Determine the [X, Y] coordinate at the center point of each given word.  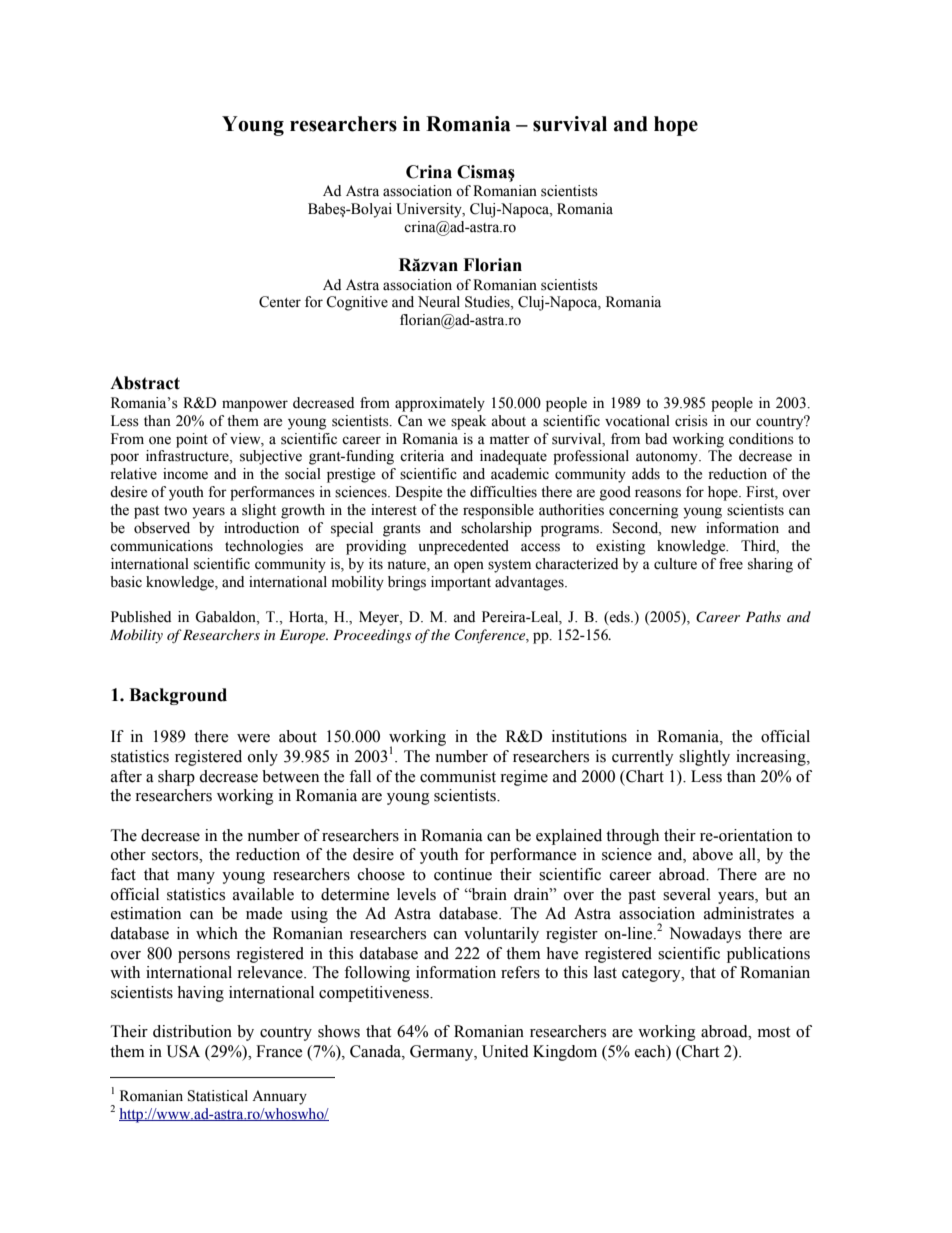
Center [280, 302]
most [774, 1032]
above [713, 854]
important [461, 583]
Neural [439, 302]
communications [161, 546]
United [505, 1051]
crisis [691, 421]
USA [183, 1051]
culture [675, 564]
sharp [176, 778]
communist [458, 776]
